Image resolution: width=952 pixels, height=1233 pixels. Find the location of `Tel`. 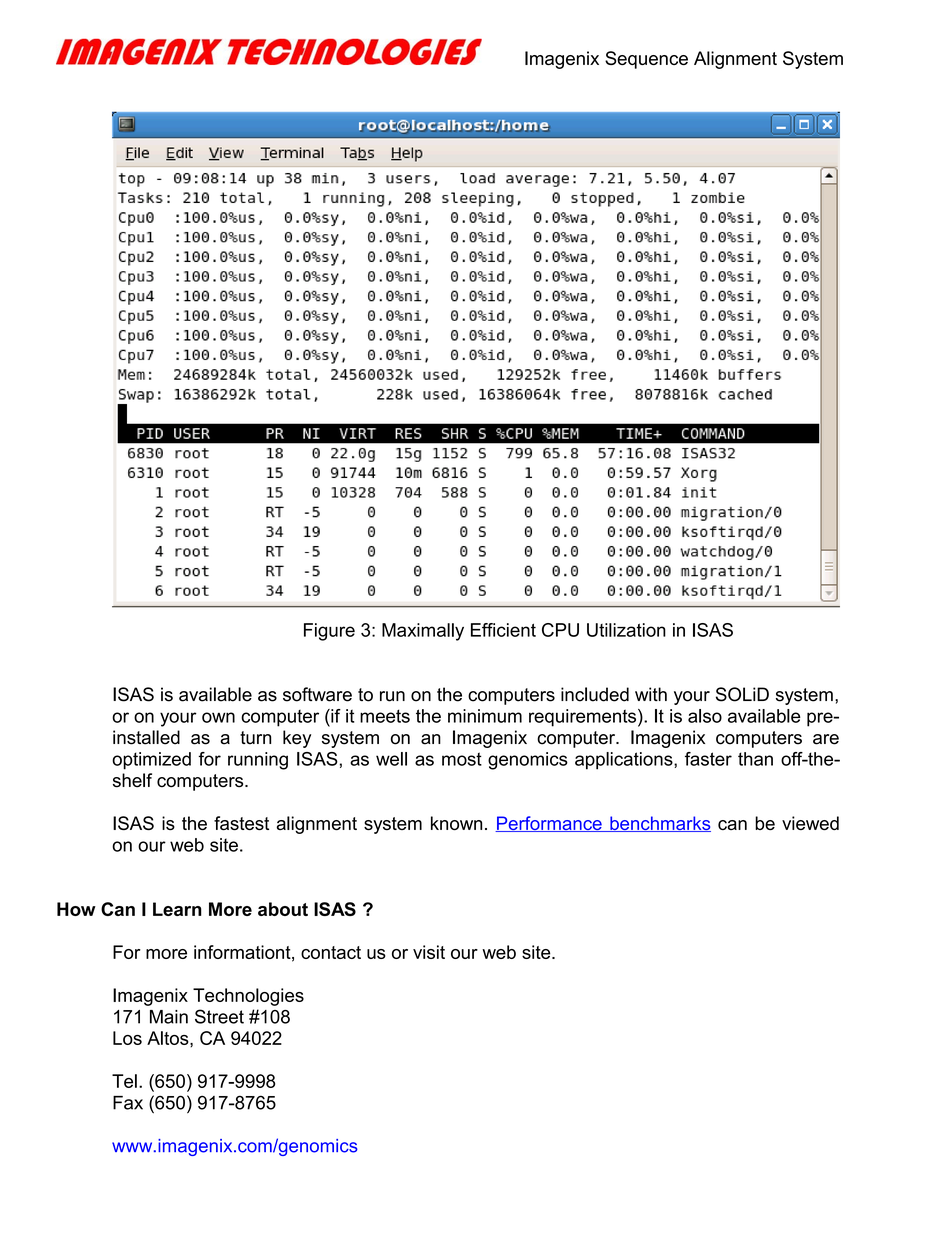

Tel is located at coordinates (124, 1081).
